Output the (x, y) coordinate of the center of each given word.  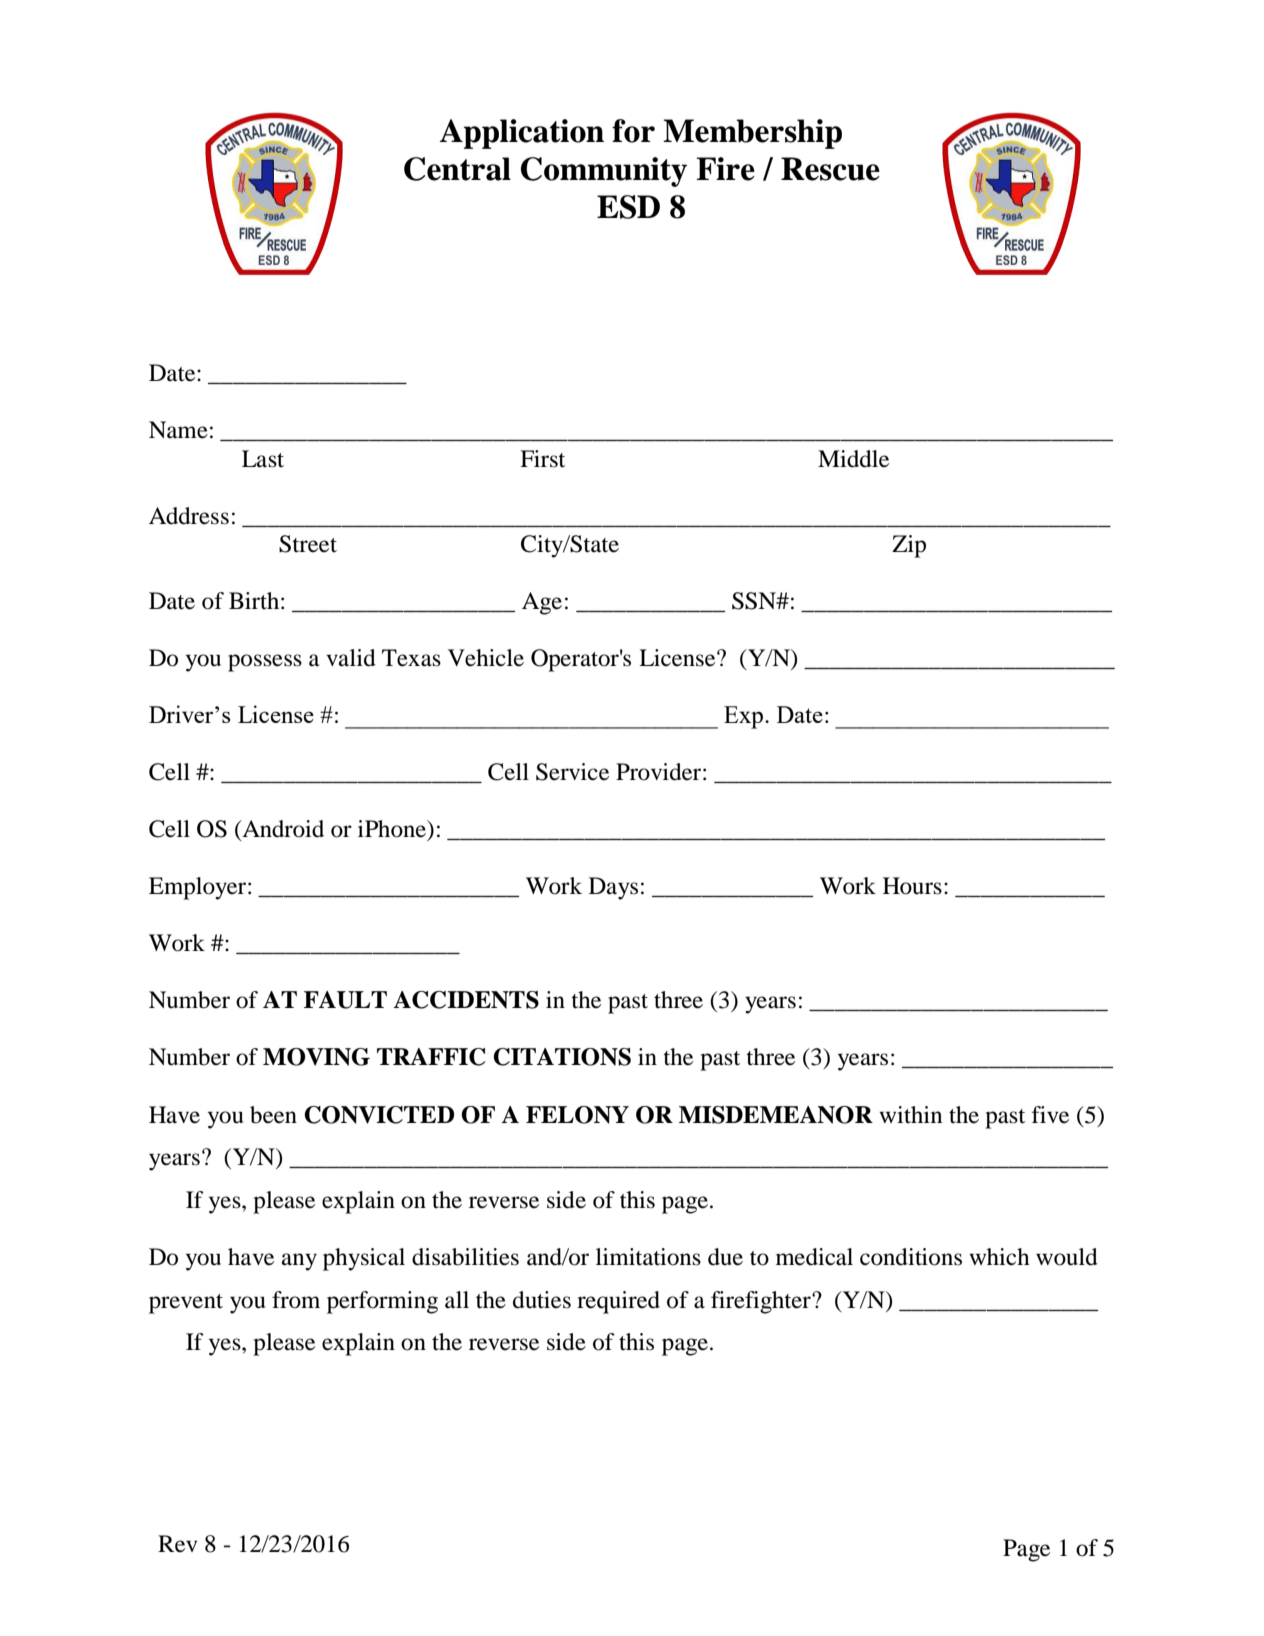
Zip (909, 546)
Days (613, 888)
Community (604, 172)
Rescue (830, 169)
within (910, 1114)
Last (263, 459)
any (299, 1262)
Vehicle (486, 658)
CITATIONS (562, 1057)
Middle (853, 459)
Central (457, 169)
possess (265, 663)
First (542, 459)
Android (282, 830)
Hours (912, 886)
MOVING (316, 1057)
